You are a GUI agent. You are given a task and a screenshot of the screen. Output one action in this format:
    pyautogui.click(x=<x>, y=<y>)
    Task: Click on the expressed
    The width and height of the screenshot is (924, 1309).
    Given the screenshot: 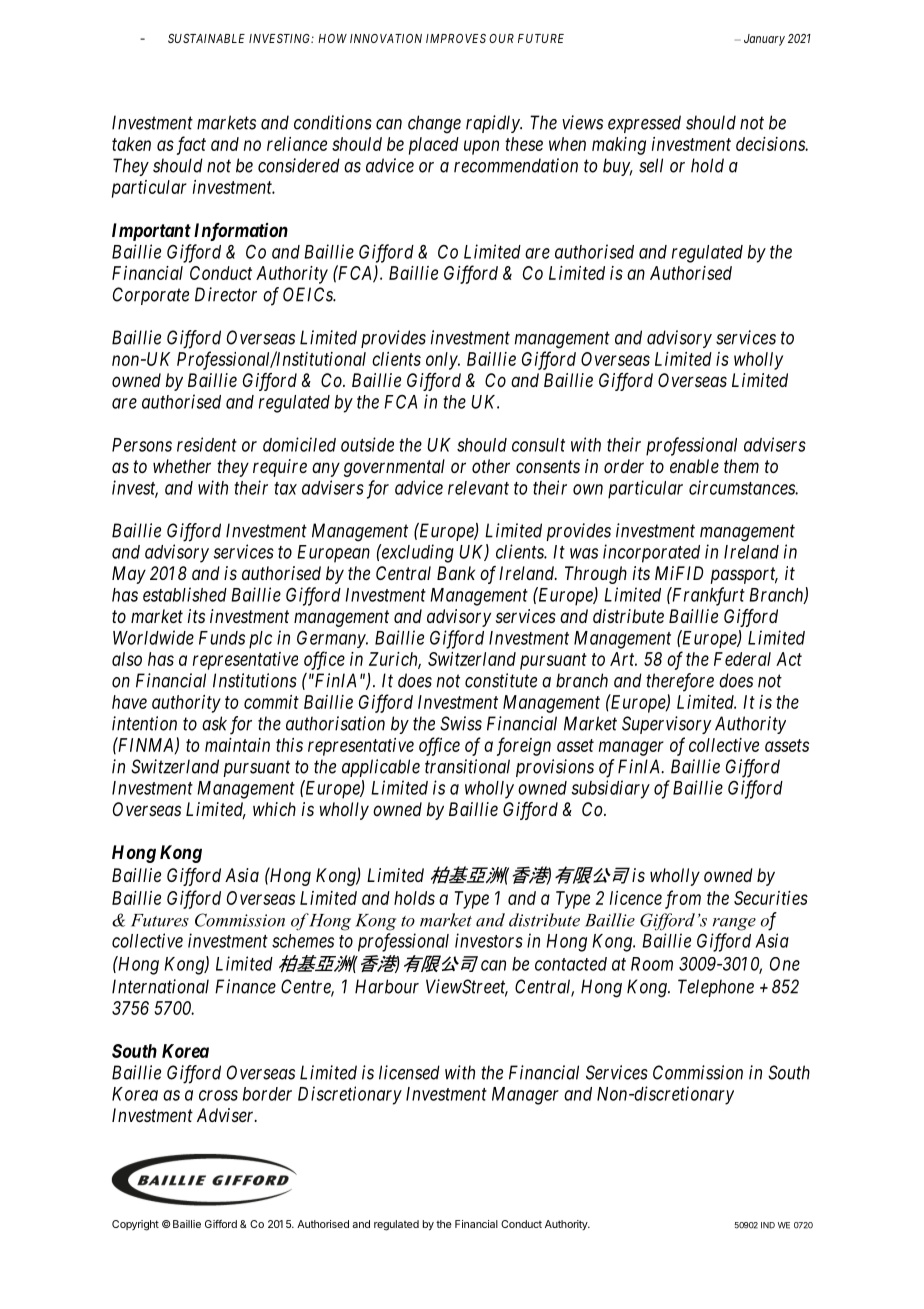 What is the action you would take?
    pyautogui.click(x=644, y=124)
